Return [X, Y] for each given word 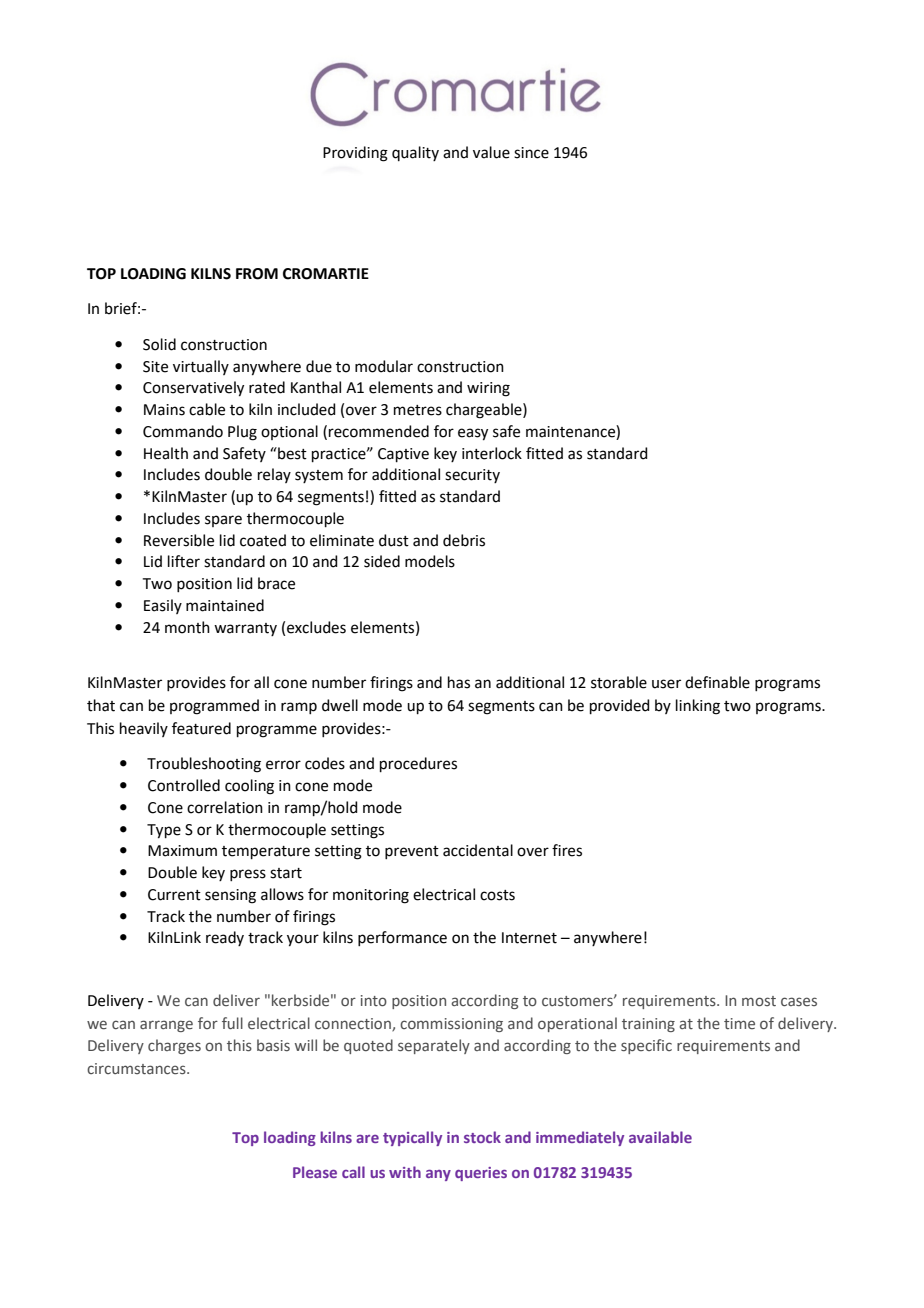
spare [223, 521]
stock [482, 1137]
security [472, 476]
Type [164, 831]
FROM [257, 274]
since [531, 153]
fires [567, 850]
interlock [492, 453]
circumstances [137, 1068]
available [660, 1137]
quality [415, 153]
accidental [478, 850]
